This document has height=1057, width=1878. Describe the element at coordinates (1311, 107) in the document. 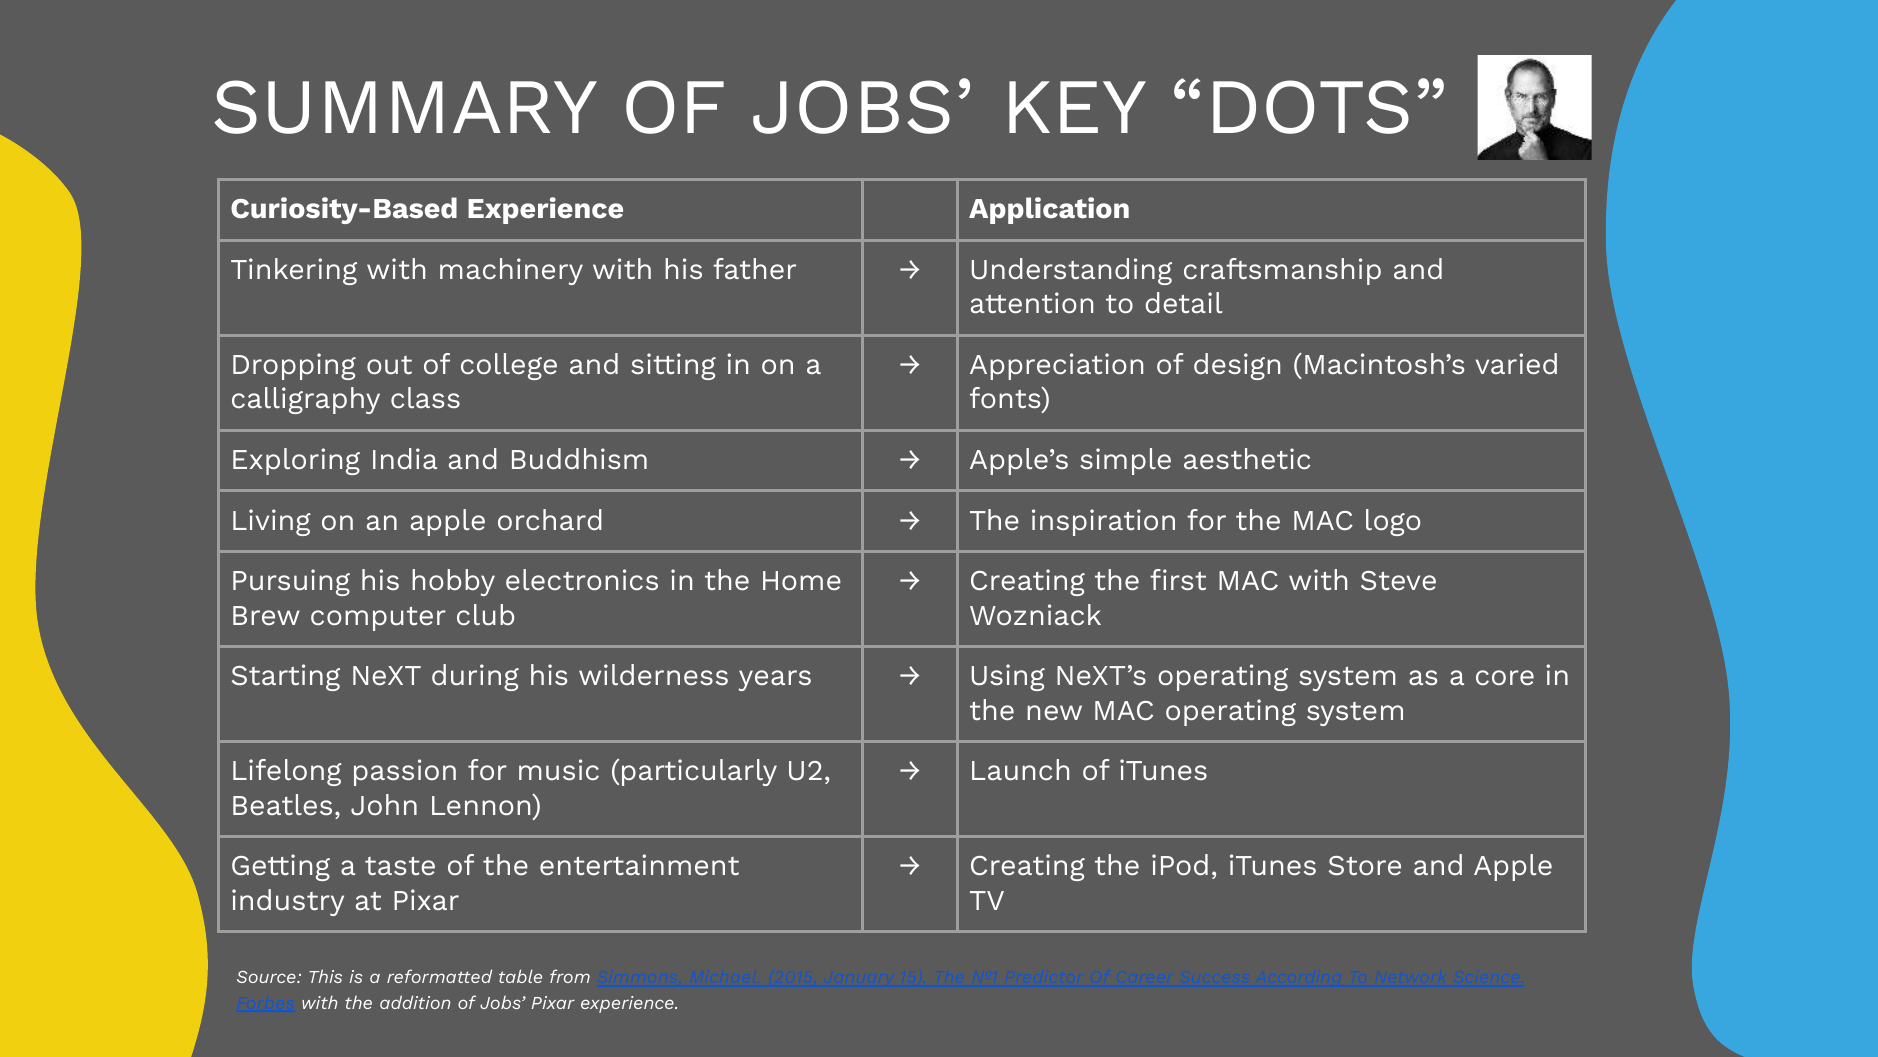

I see `DOTS` at that location.
